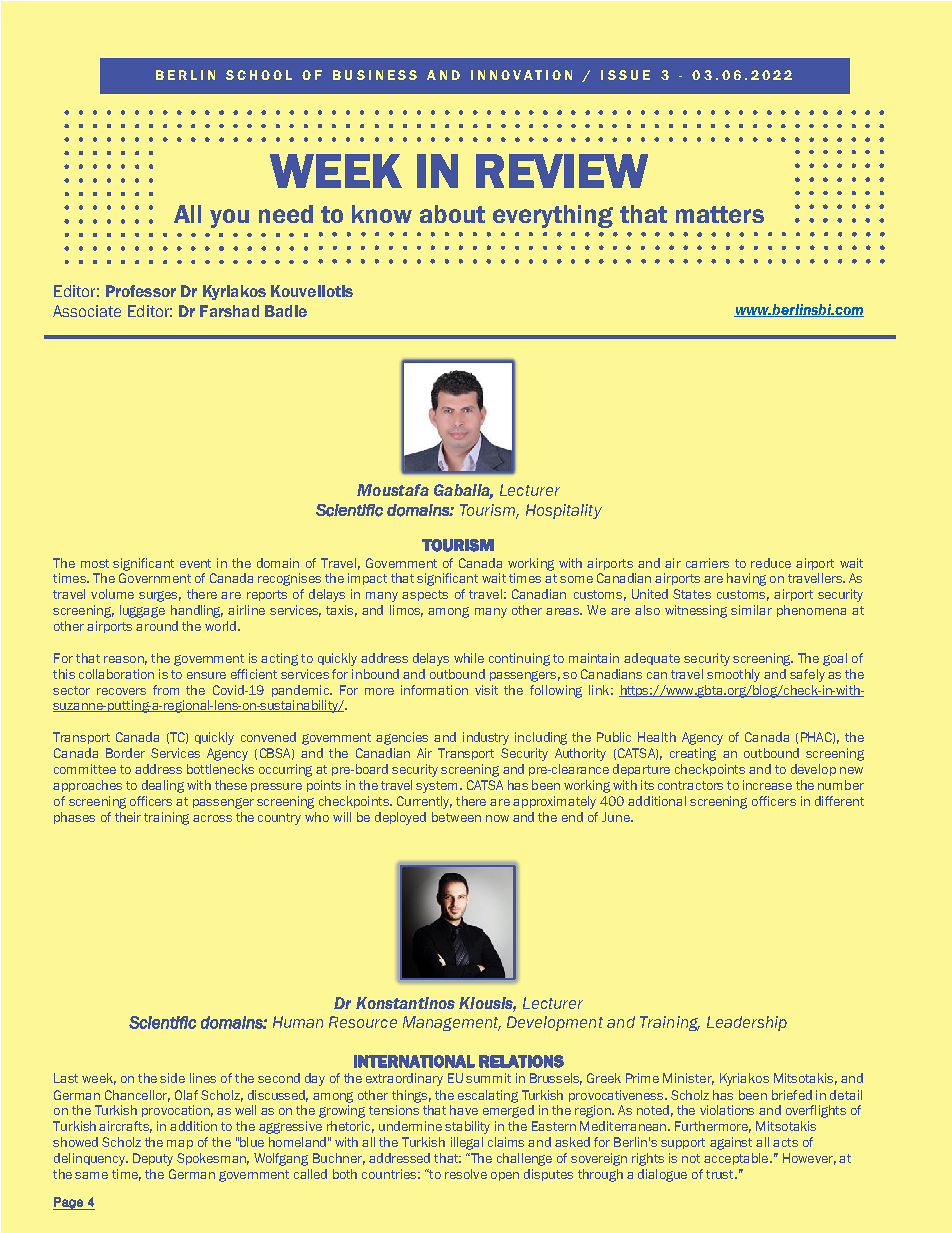 The height and width of the page is (1233, 952). What do you see at coordinates (452, 214) in the page?
I see `about` at bounding box center [452, 214].
